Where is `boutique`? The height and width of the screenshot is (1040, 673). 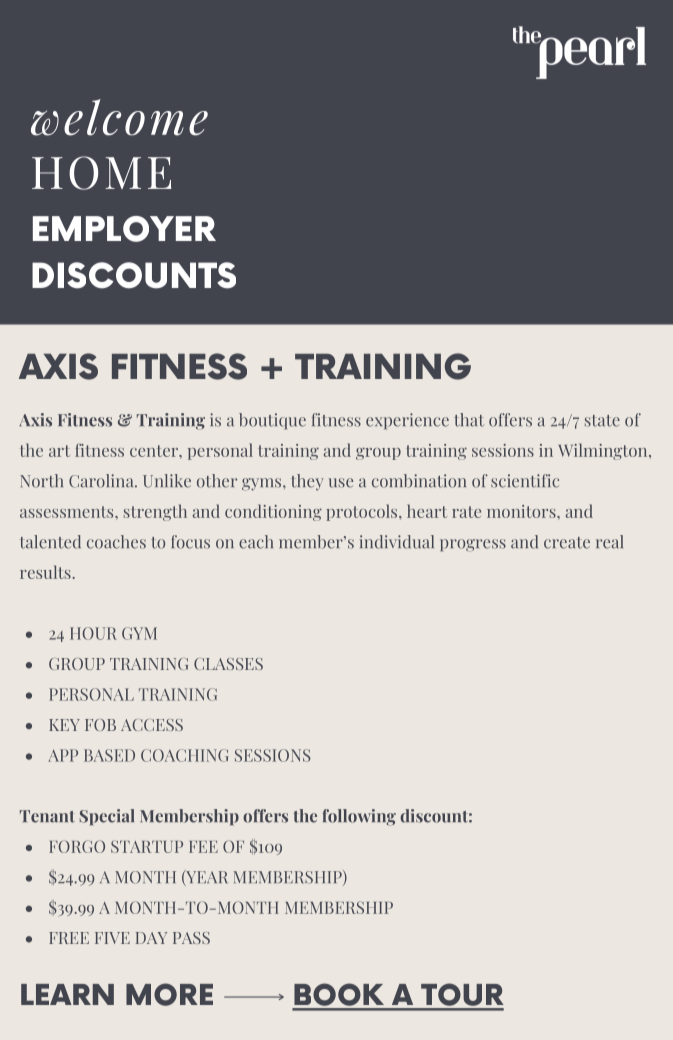 boutique is located at coordinates (272, 421).
